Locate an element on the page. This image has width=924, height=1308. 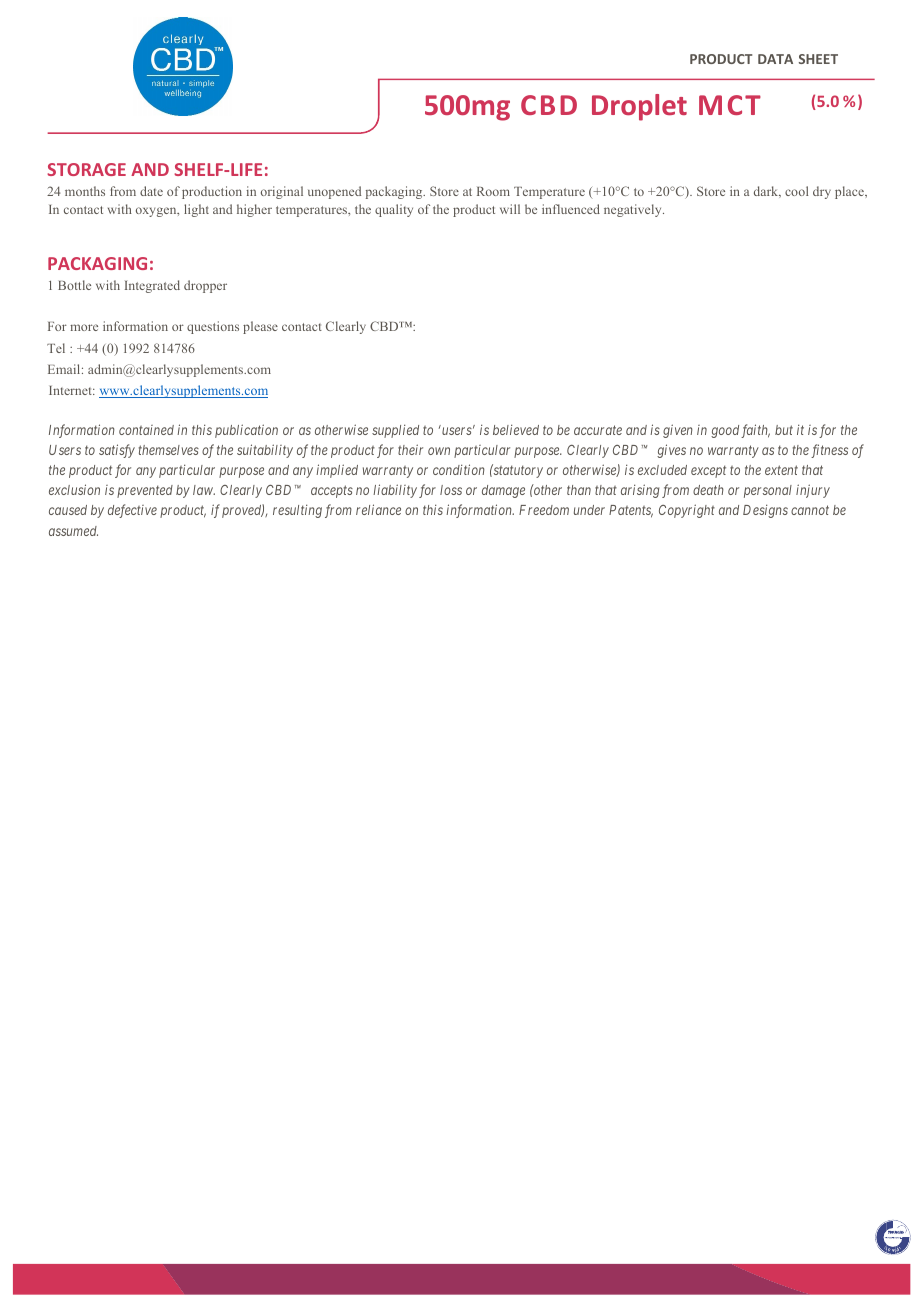
STORAGE is located at coordinates (86, 169).
